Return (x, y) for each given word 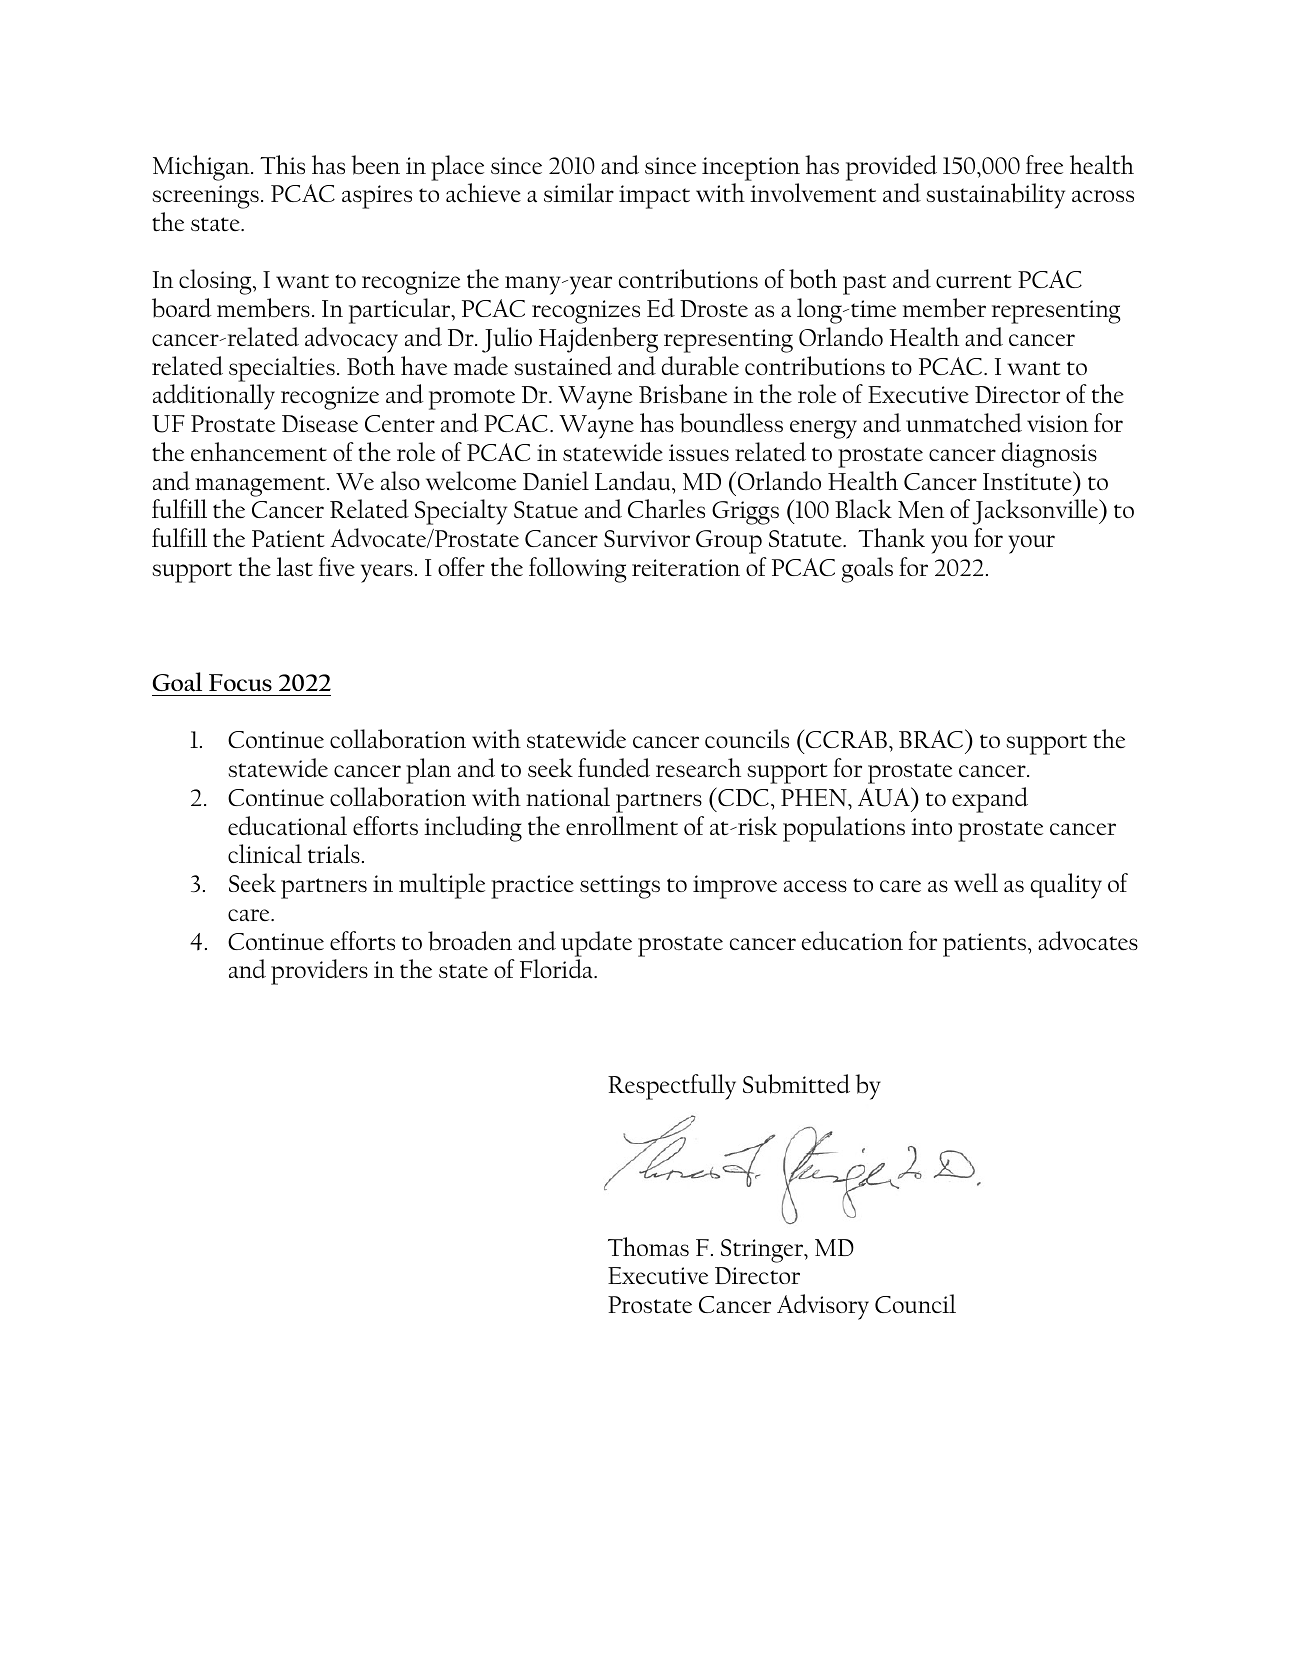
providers (319, 972)
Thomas (648, 1246)
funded (614, 768)
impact (654, 197)
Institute (1028, 480)
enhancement (259, 452)
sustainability (995, 196)
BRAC (932, 738)
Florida (557, 969)
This (282, 164)
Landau (632, 481)
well (976, 882)
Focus (240, 682)
